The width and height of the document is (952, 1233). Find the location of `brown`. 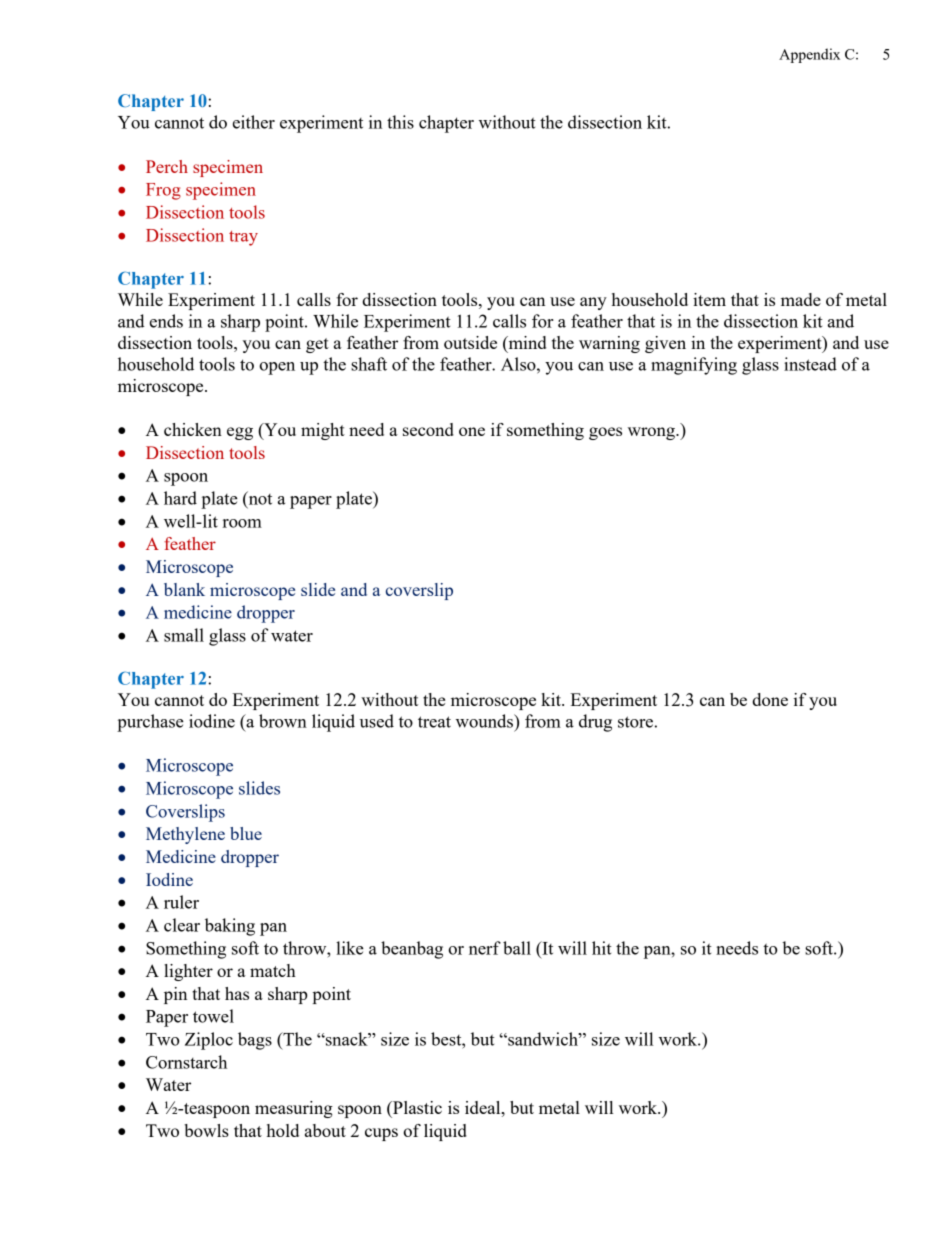

brown is located at coordinates (283, 721).
